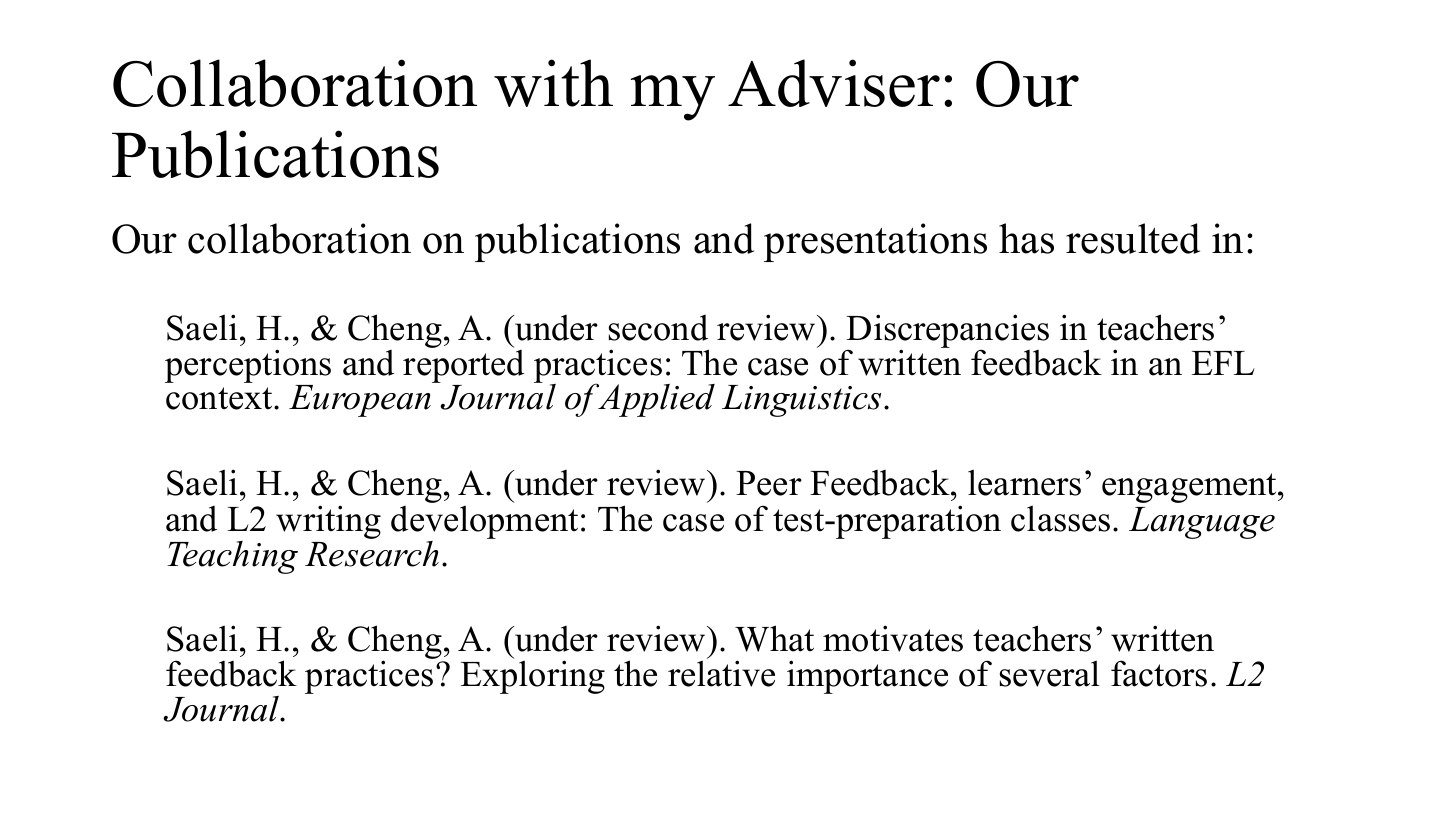  What do you see at coordinates (834, 83) in the document?
I see `Adviser` at bounding box center [834, 83].
